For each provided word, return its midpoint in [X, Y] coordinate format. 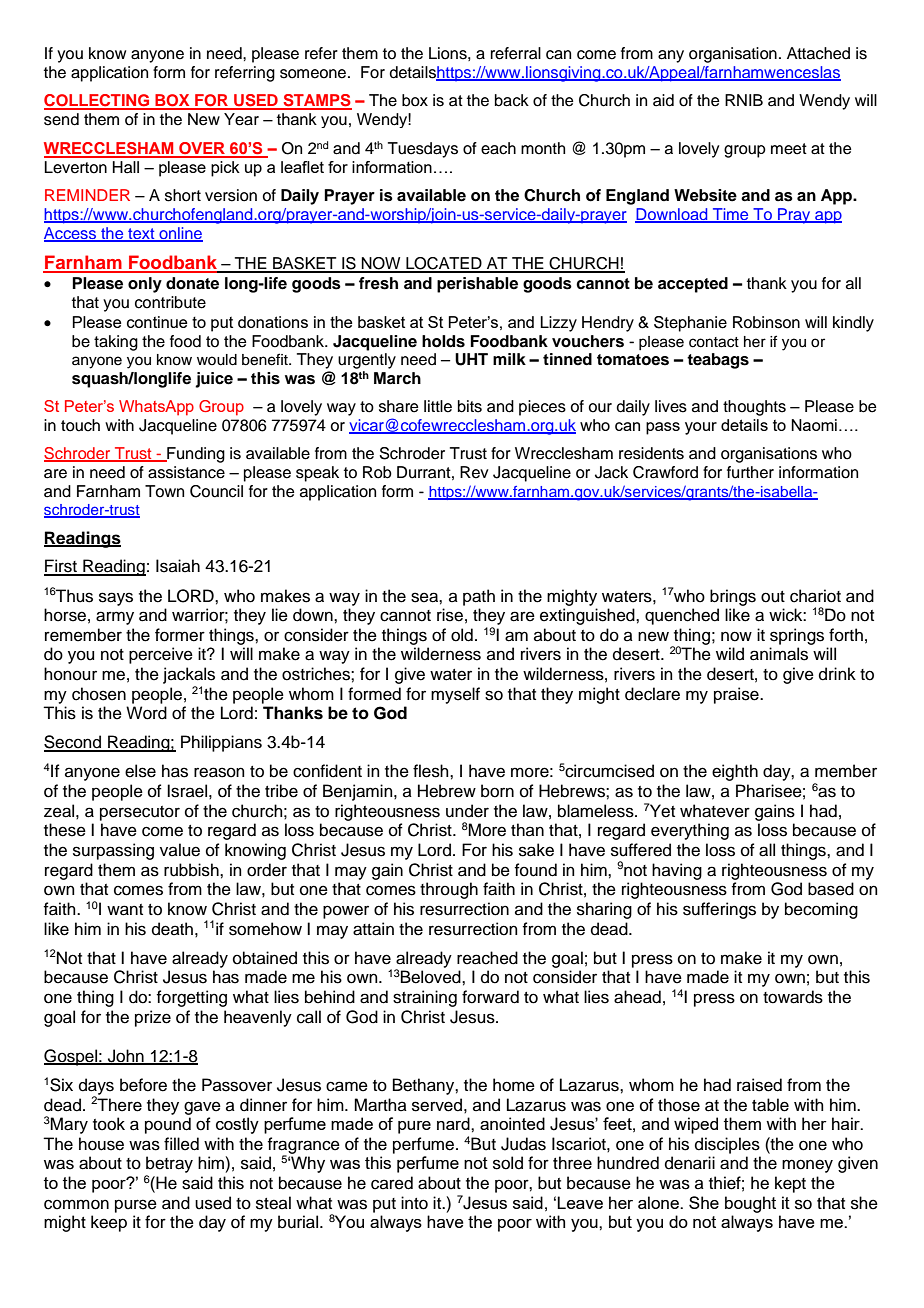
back [512, 100]
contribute [170, 302]
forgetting [191, 998]
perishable [477, 285]
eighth [735, 772]
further [750, 472]
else [140, 771]
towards [793, 997]
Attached [818, 53]
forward [490, 997]
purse [136, 1206]
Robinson [766, 322]
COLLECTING [98, 101]
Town [164, 491]
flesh [432, 771]
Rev [474, 472]
